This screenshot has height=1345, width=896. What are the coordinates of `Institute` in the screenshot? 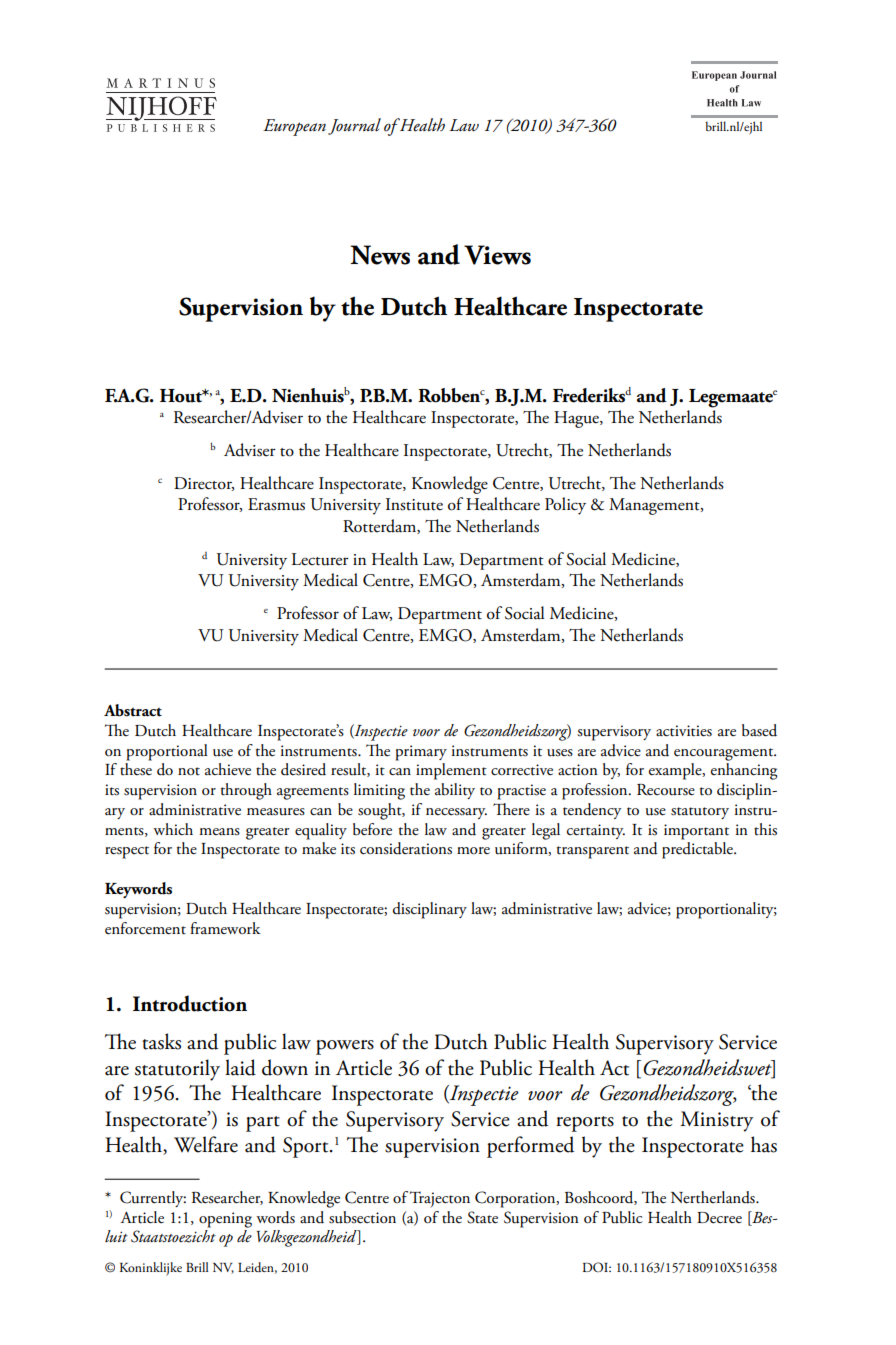 It's located at (414, 504).
